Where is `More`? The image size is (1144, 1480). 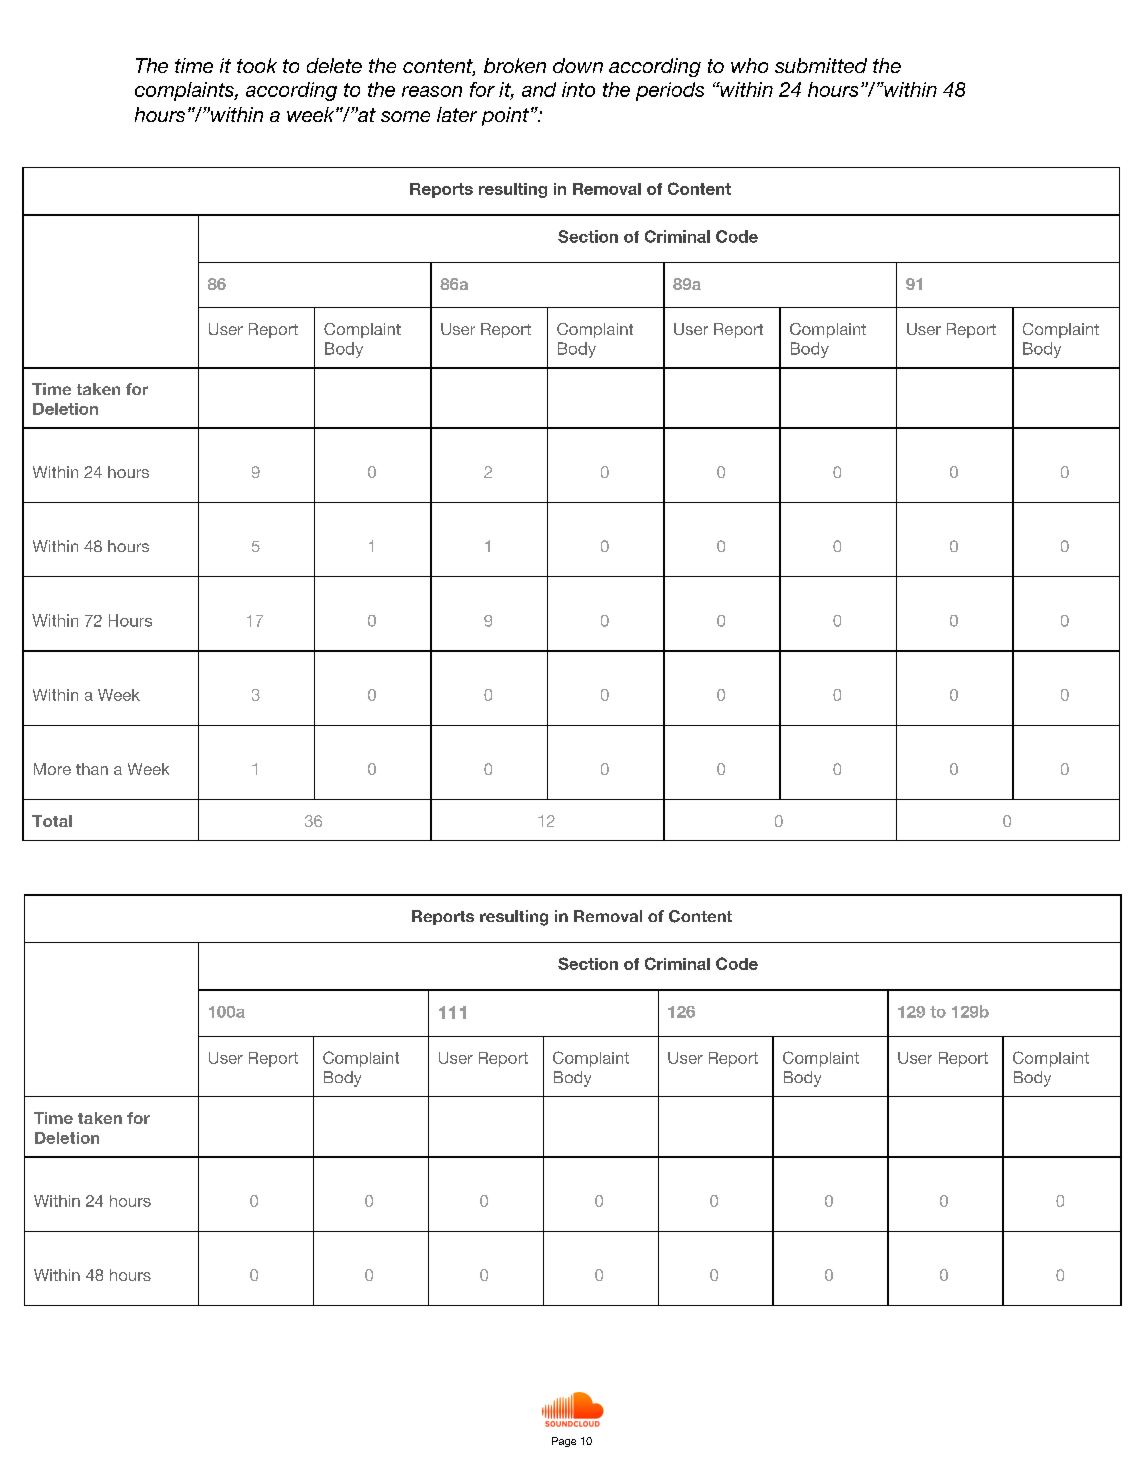
More is located at coordinates (52, 769).
